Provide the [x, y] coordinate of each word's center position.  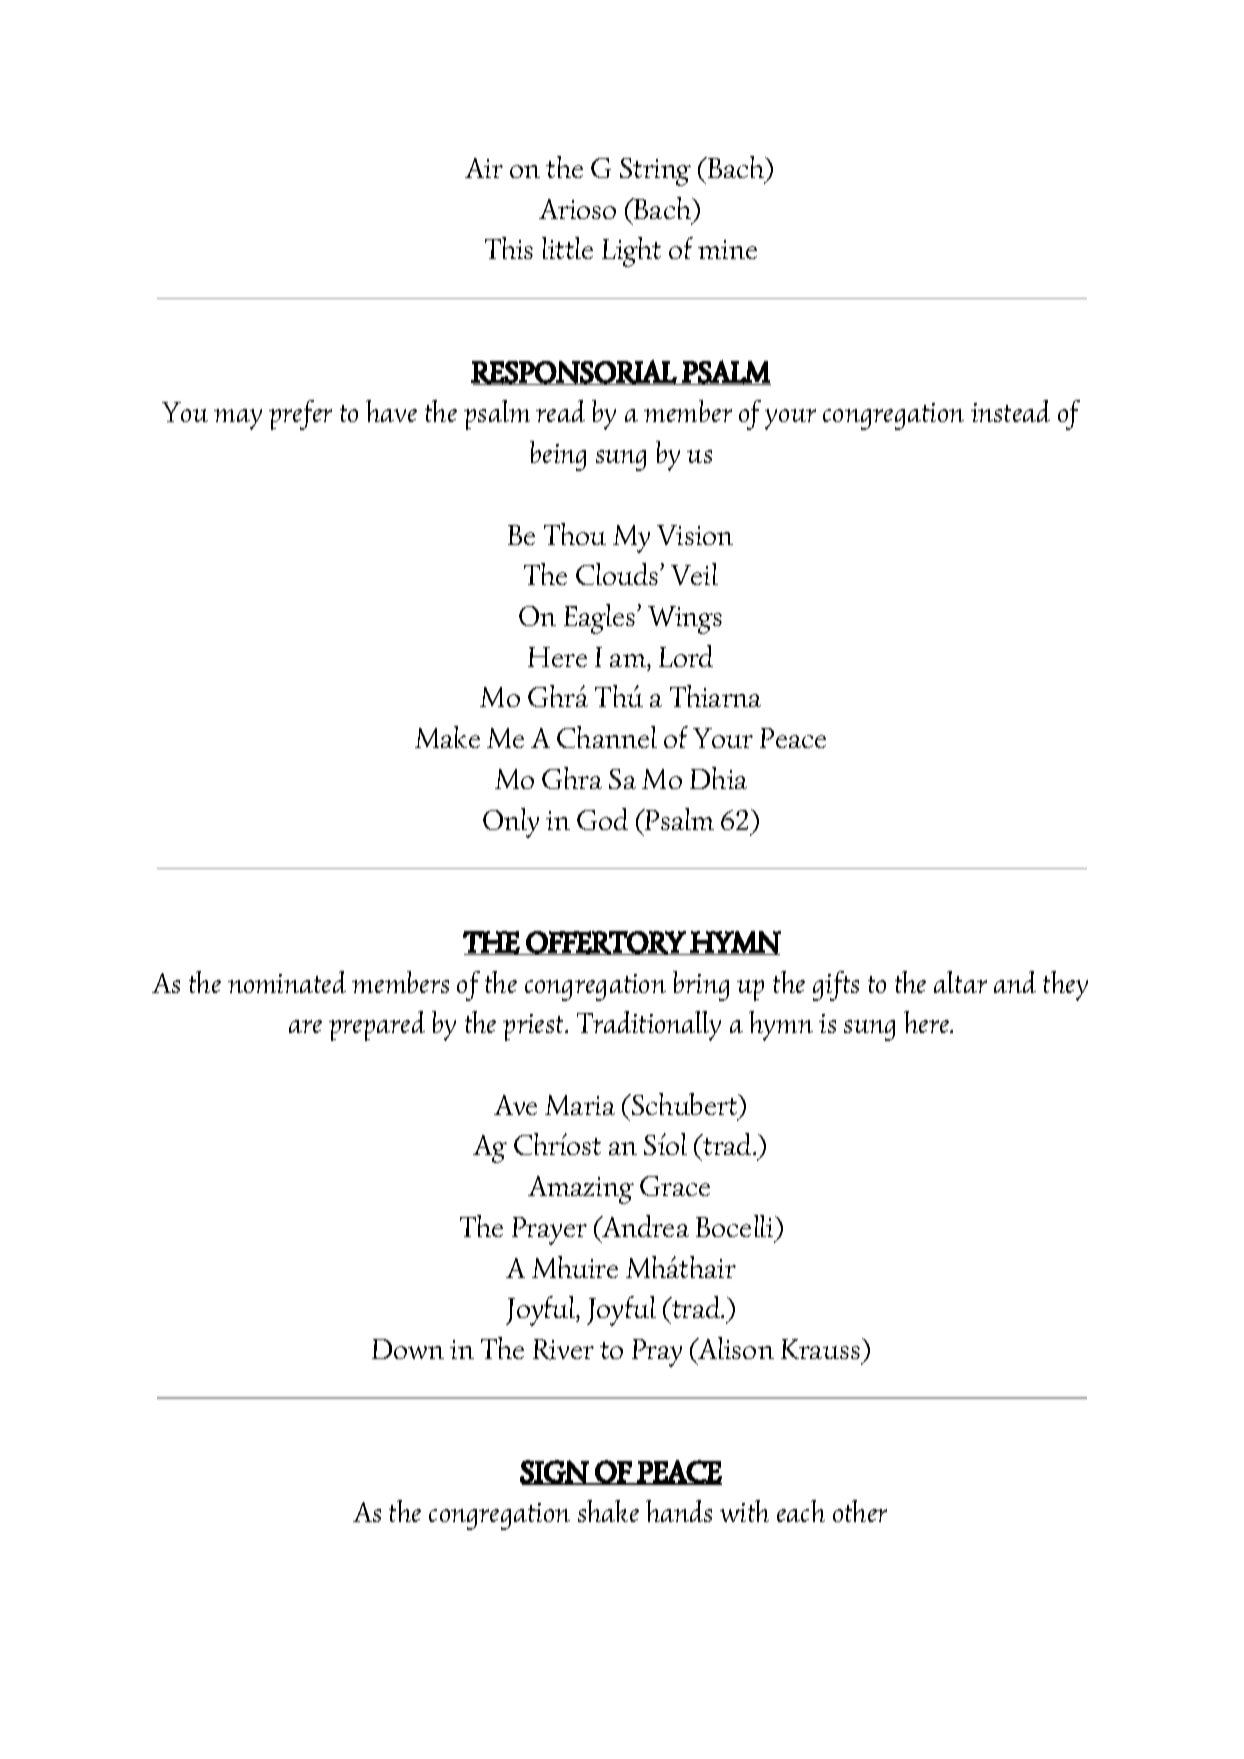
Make [447, 737]
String [655, 172]
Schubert [685, 1104]
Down [408, 1349]
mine [727, 249]
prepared [377, 1026]
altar [960, 982]
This [509, 248]
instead [1010, 411]
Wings [685, 620]
